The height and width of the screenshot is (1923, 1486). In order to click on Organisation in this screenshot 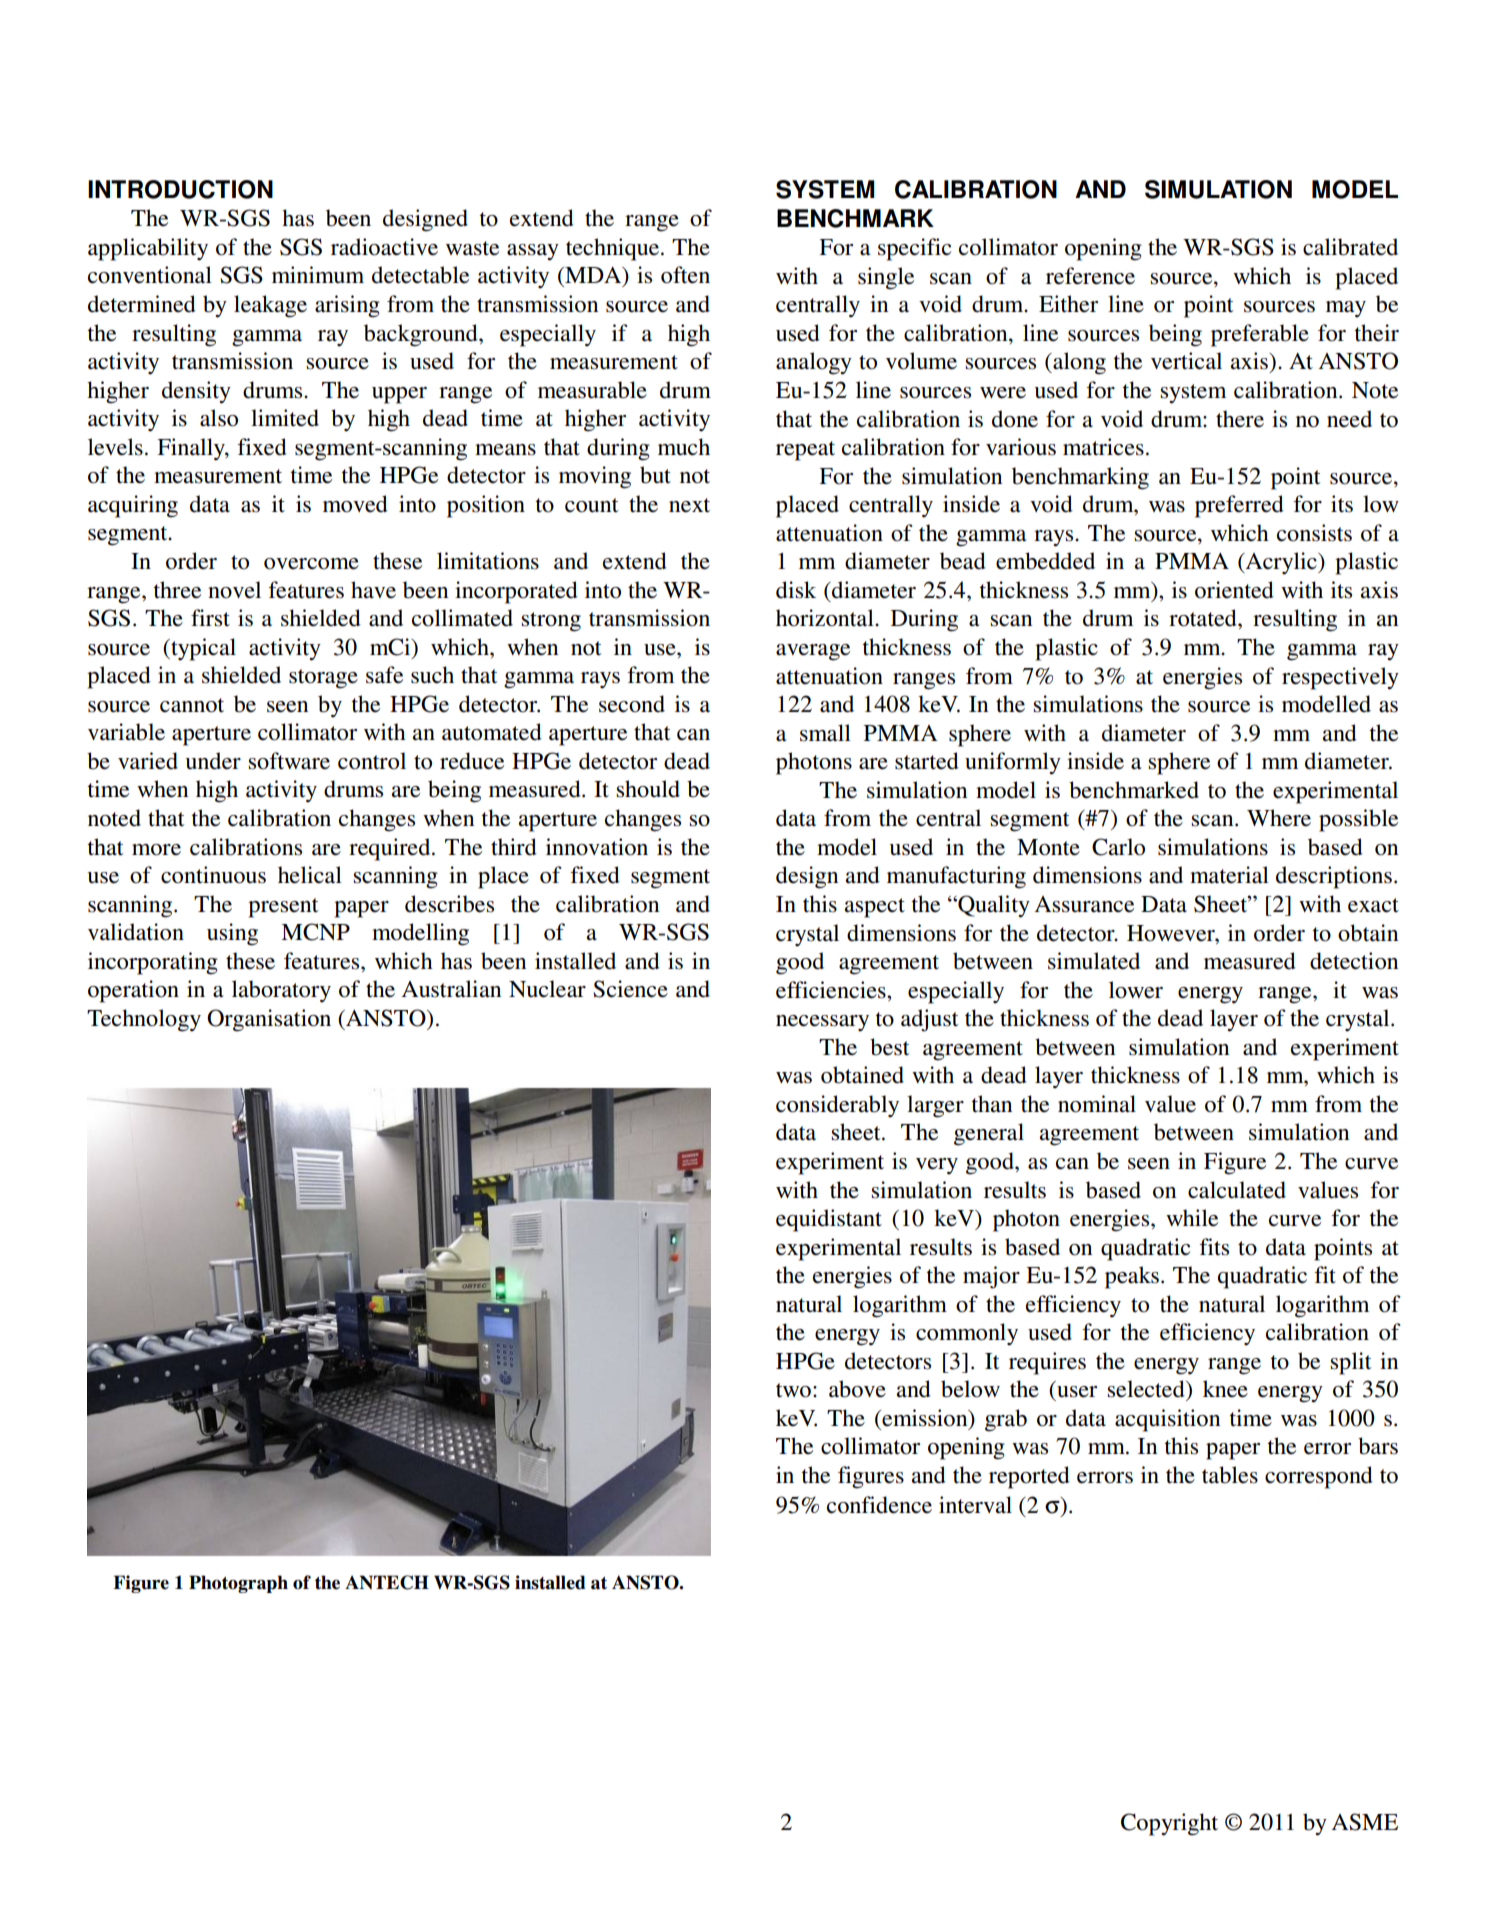, I will do `click(269, 1020)`.
